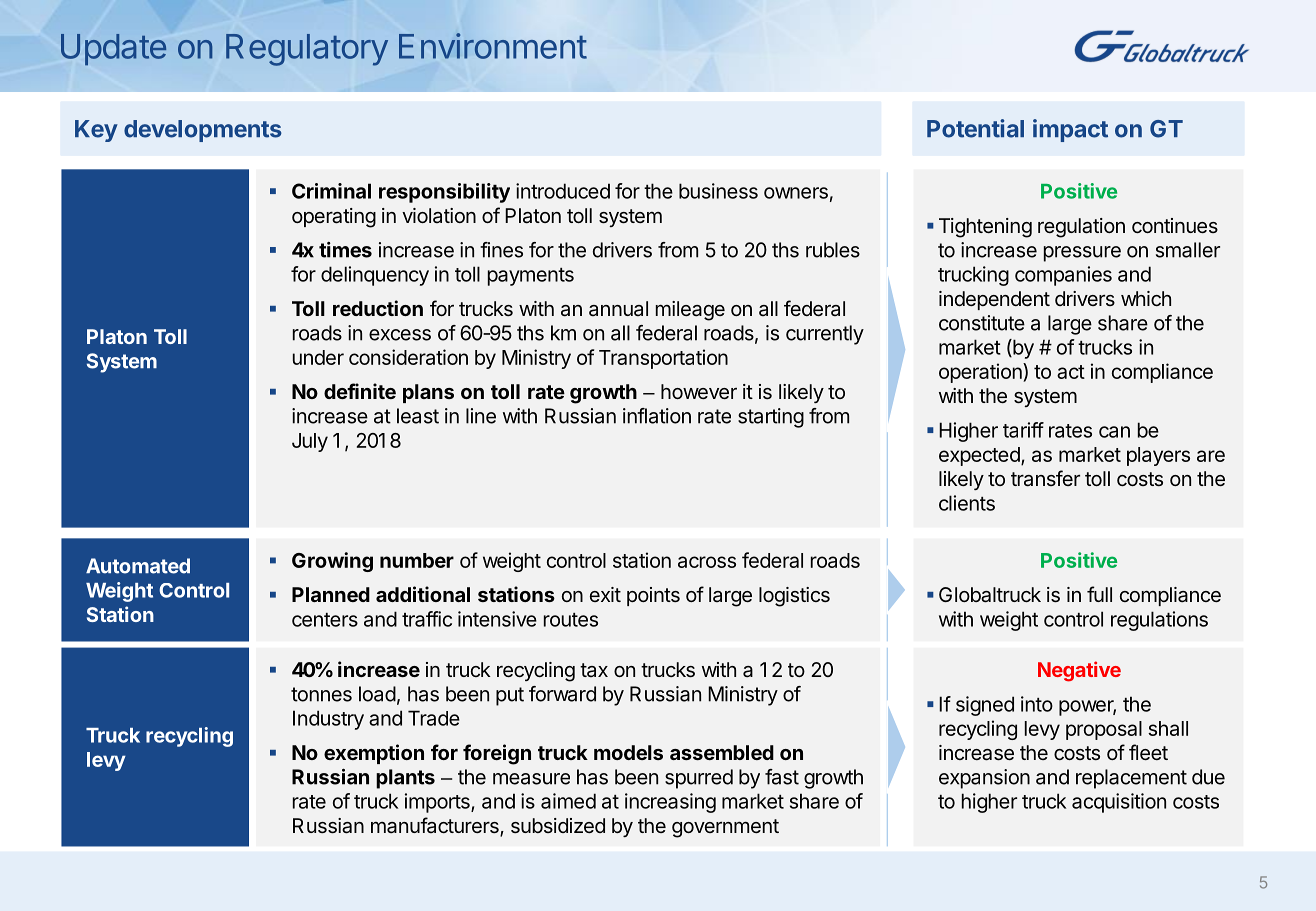  Describe the element at coordinates (310, 442) in the screenshot. I see `July` at that location.
